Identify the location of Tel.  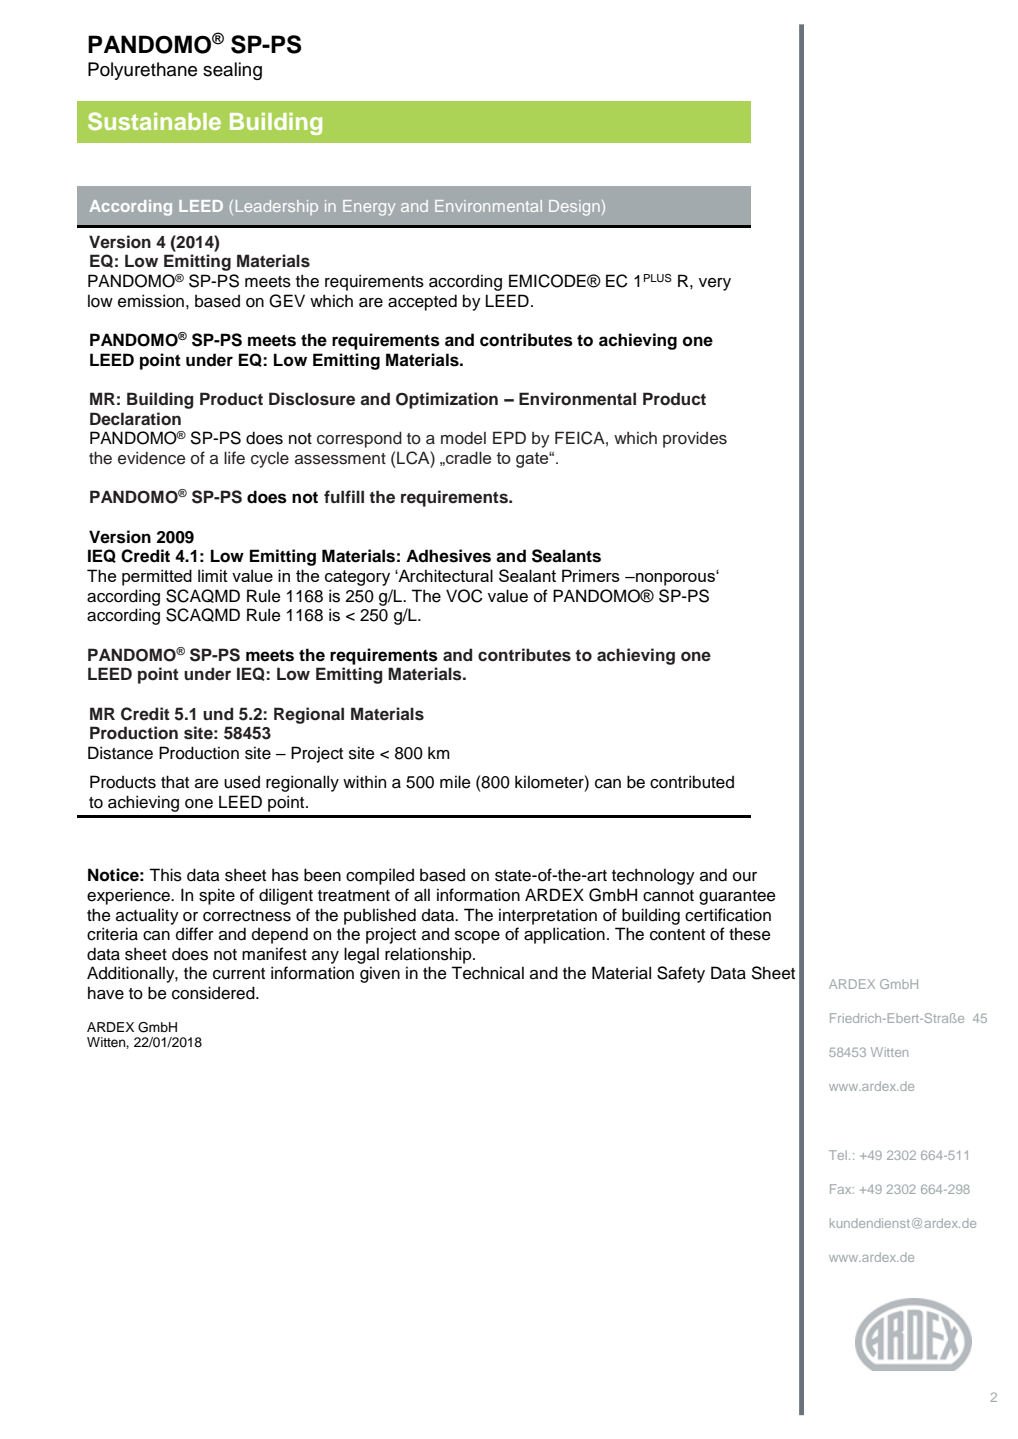
(838, 1155).
